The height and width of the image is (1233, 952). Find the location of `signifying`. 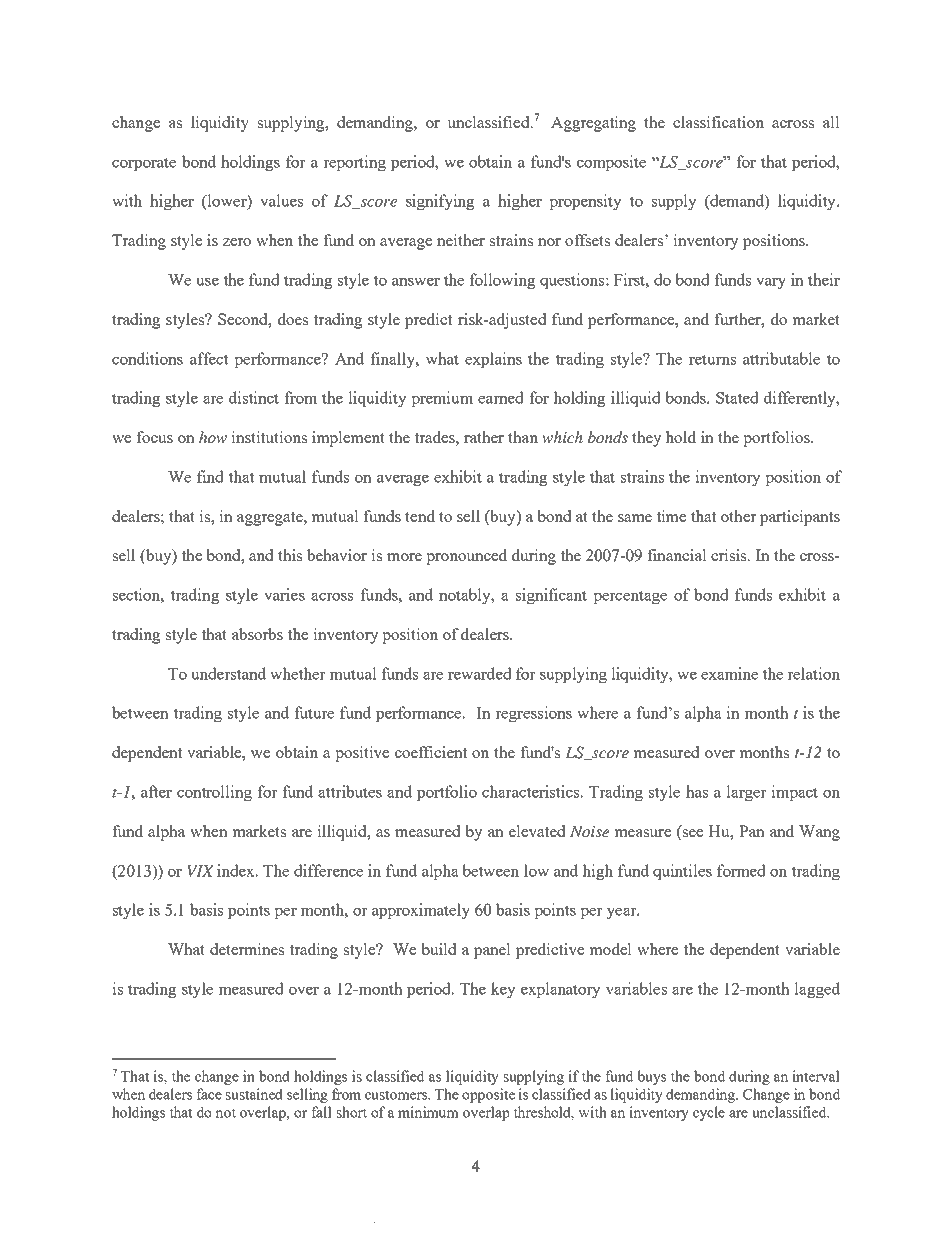

signifying is located at coordinates (440, 202).
